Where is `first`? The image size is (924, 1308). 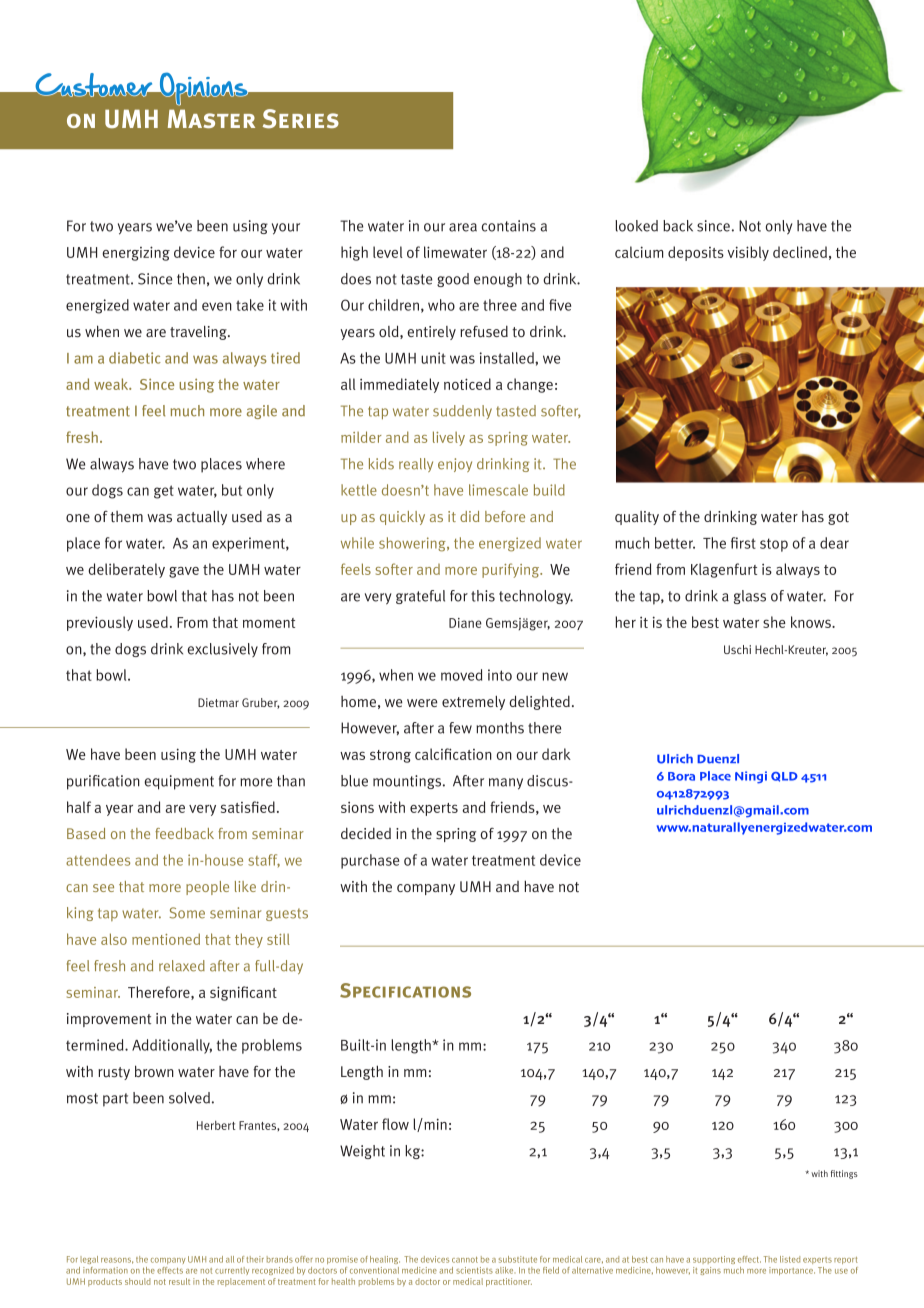
first is located at coordinates (743, 543).
